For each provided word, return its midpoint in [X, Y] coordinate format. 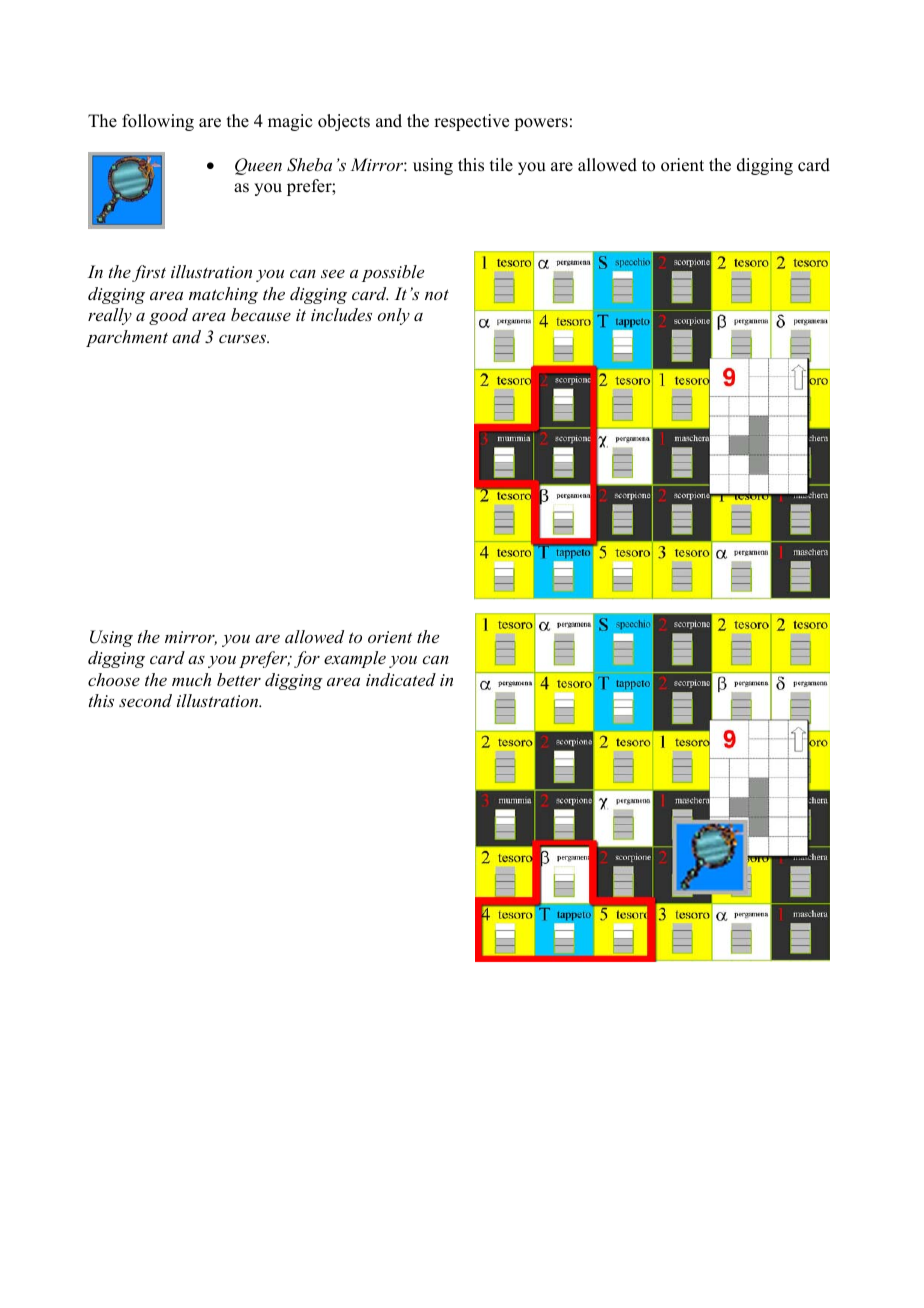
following [158, 122]
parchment [127, 338]
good [168, 316]
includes [341, 314]
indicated [401, 679]
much [191, 679]
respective [471, 122]
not [437, 294]
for [307, 659]
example [355, 659]
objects [344, 122]
